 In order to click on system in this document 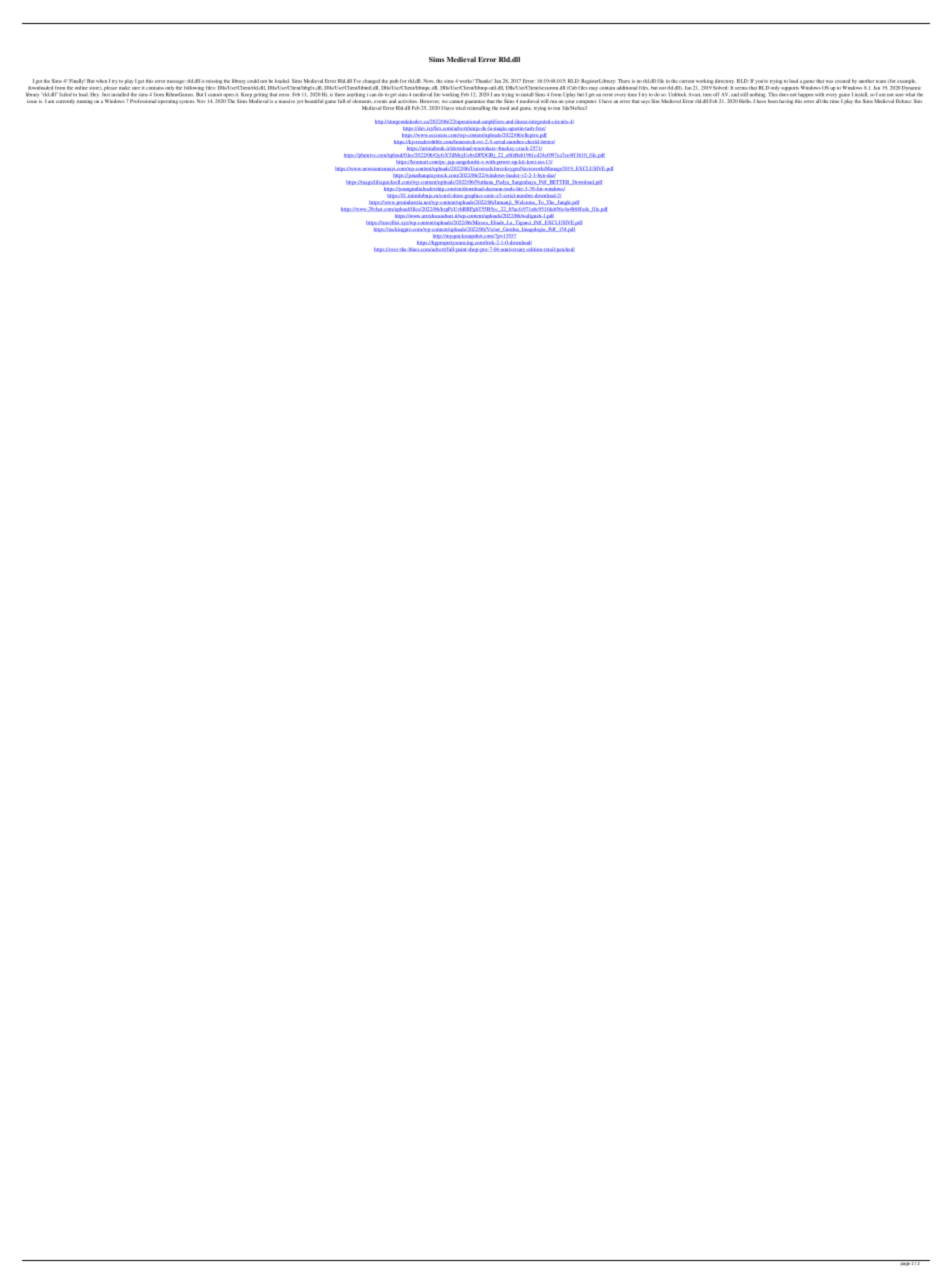, I will do `click(187, 102)`.
